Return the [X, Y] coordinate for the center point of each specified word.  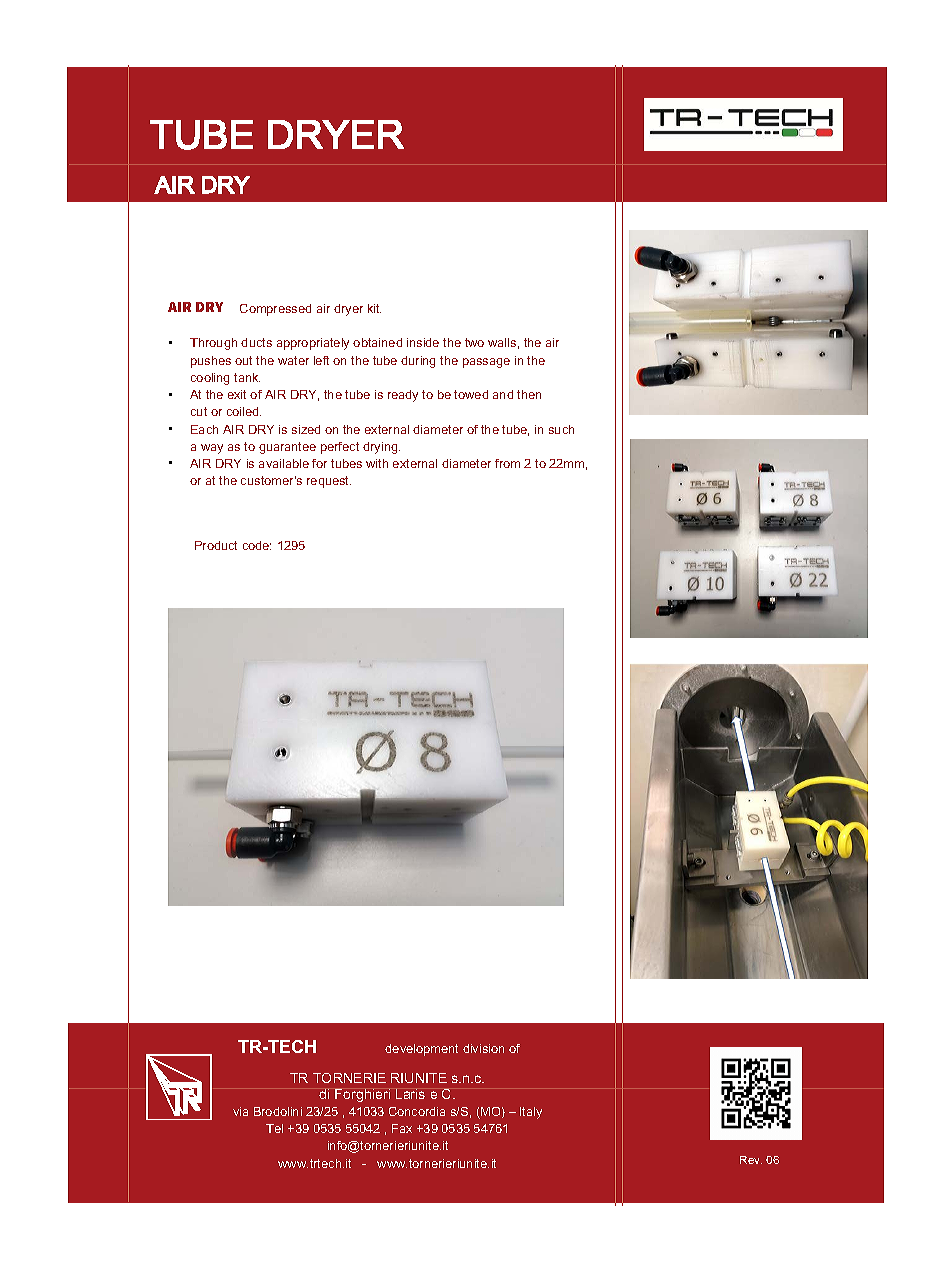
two [474, 342]
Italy [531, 1113]
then [529, 394]
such [561, 429]
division [483, 1048]
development [421, 1050]
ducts [256, 342]
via [240, 1111]
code [257, 545]
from [507, 463]
